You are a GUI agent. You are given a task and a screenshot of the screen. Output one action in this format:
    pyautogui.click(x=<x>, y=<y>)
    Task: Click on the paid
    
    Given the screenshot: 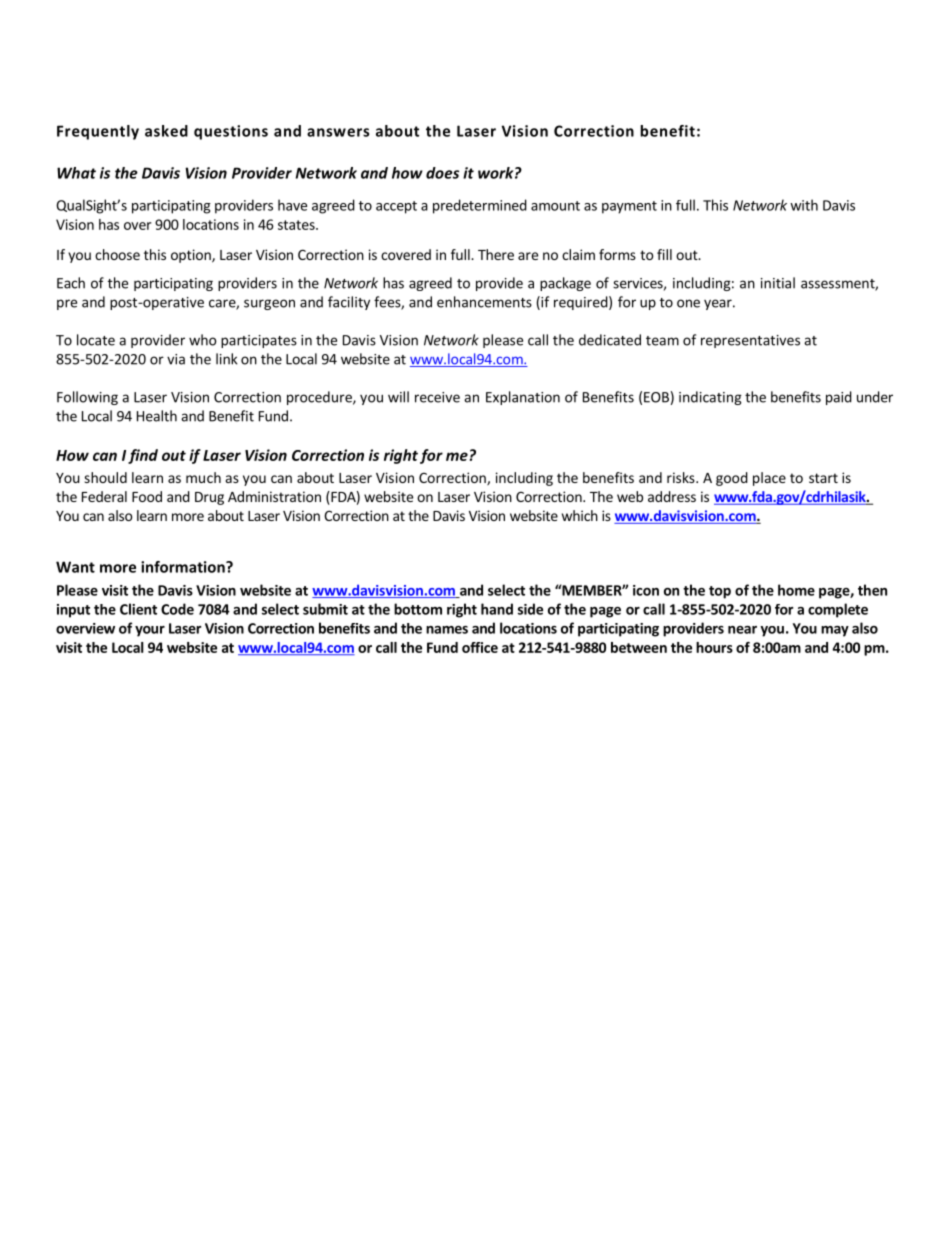 What is the action you would take?
    pyautogui.click(x=839, y=398)
